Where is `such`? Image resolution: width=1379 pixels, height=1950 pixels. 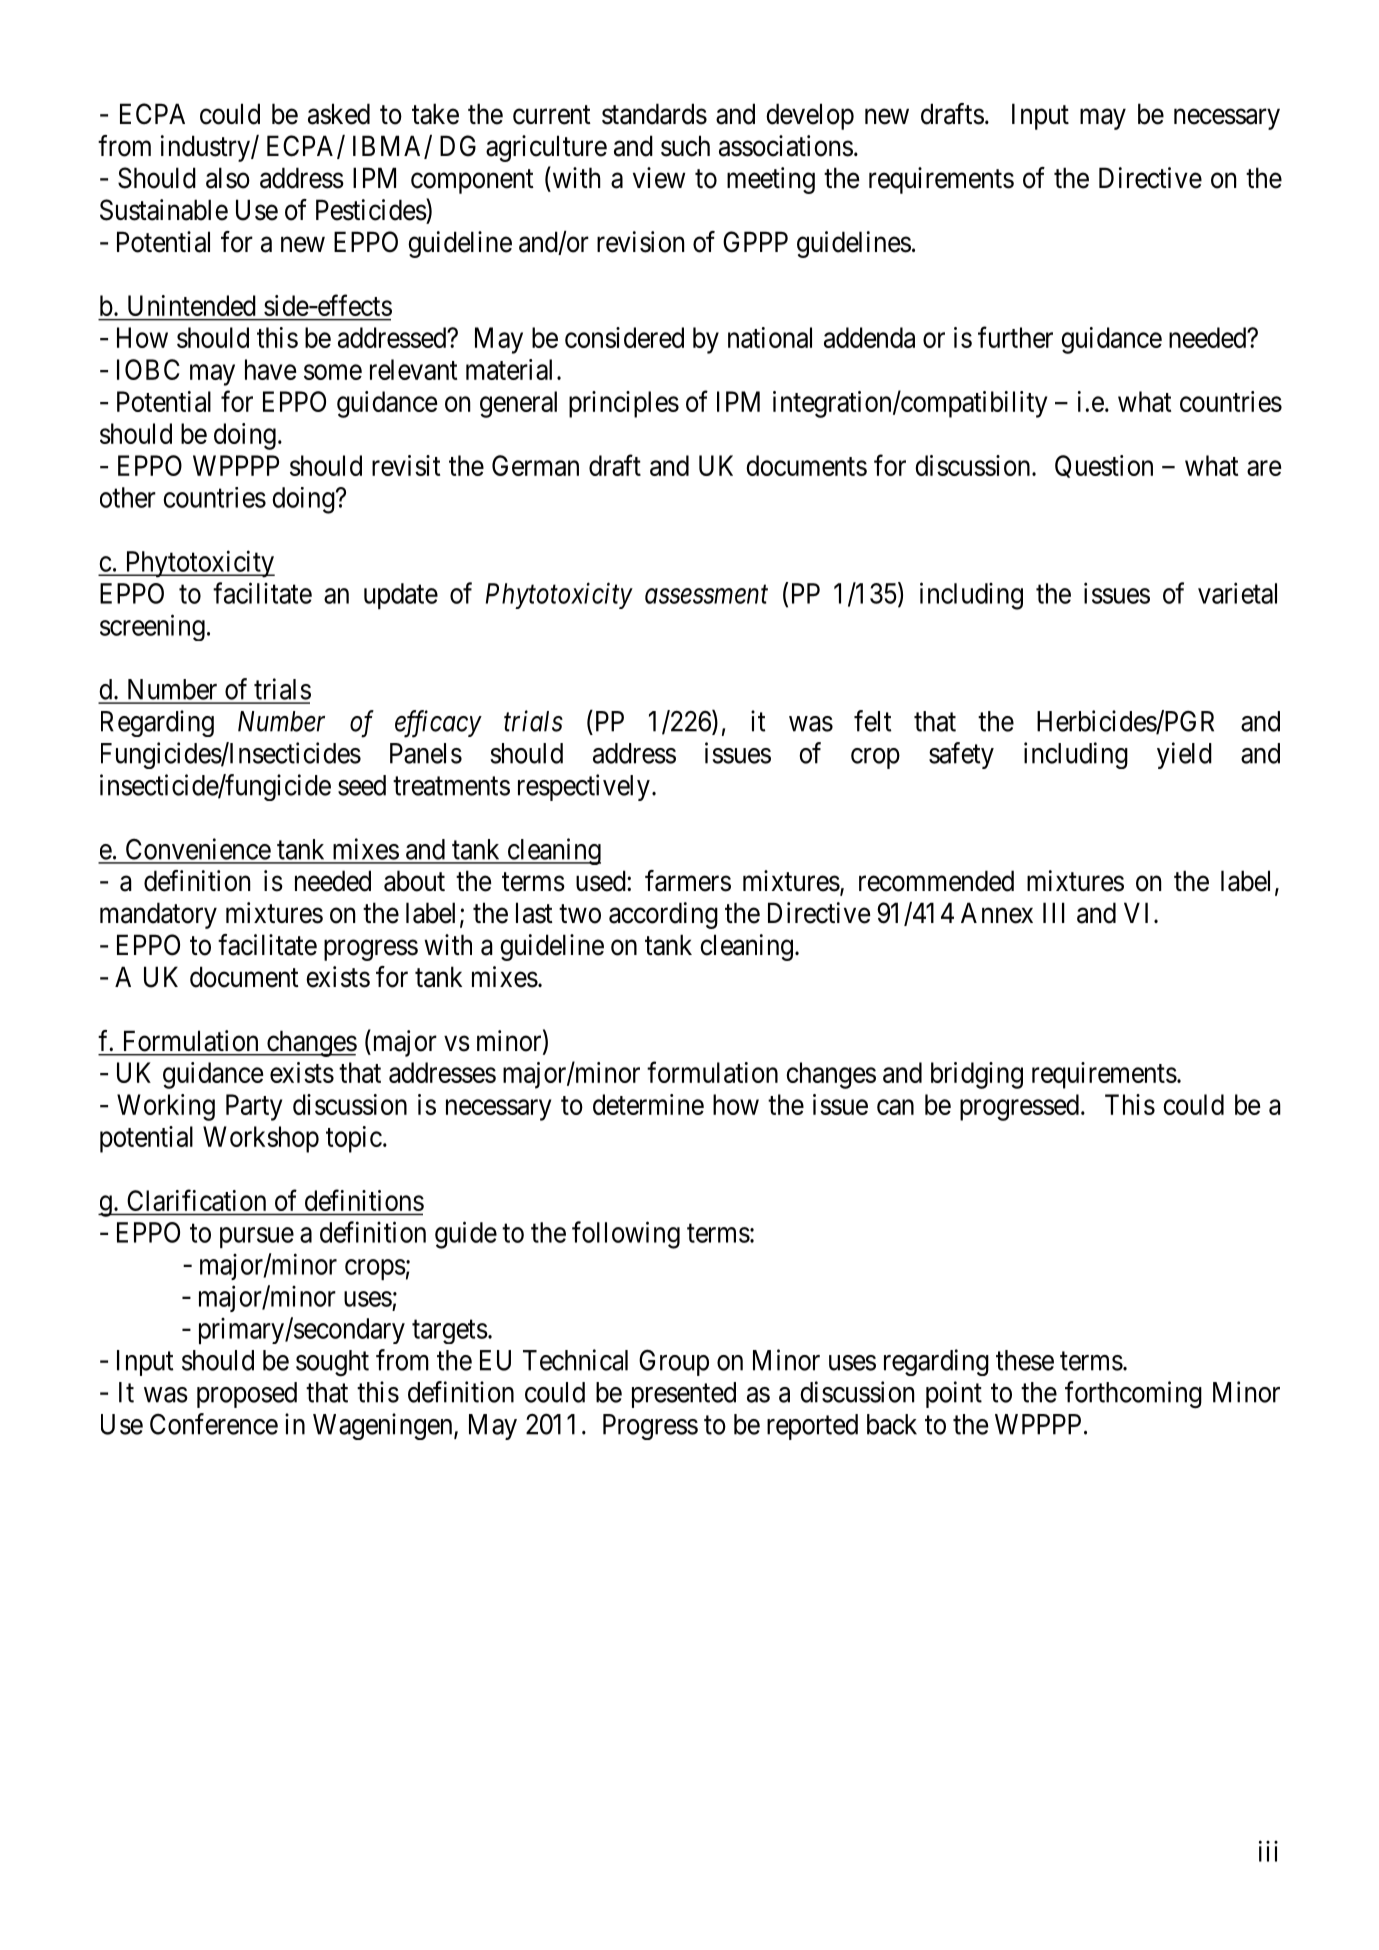 such is located at coordinates (685, 146).
